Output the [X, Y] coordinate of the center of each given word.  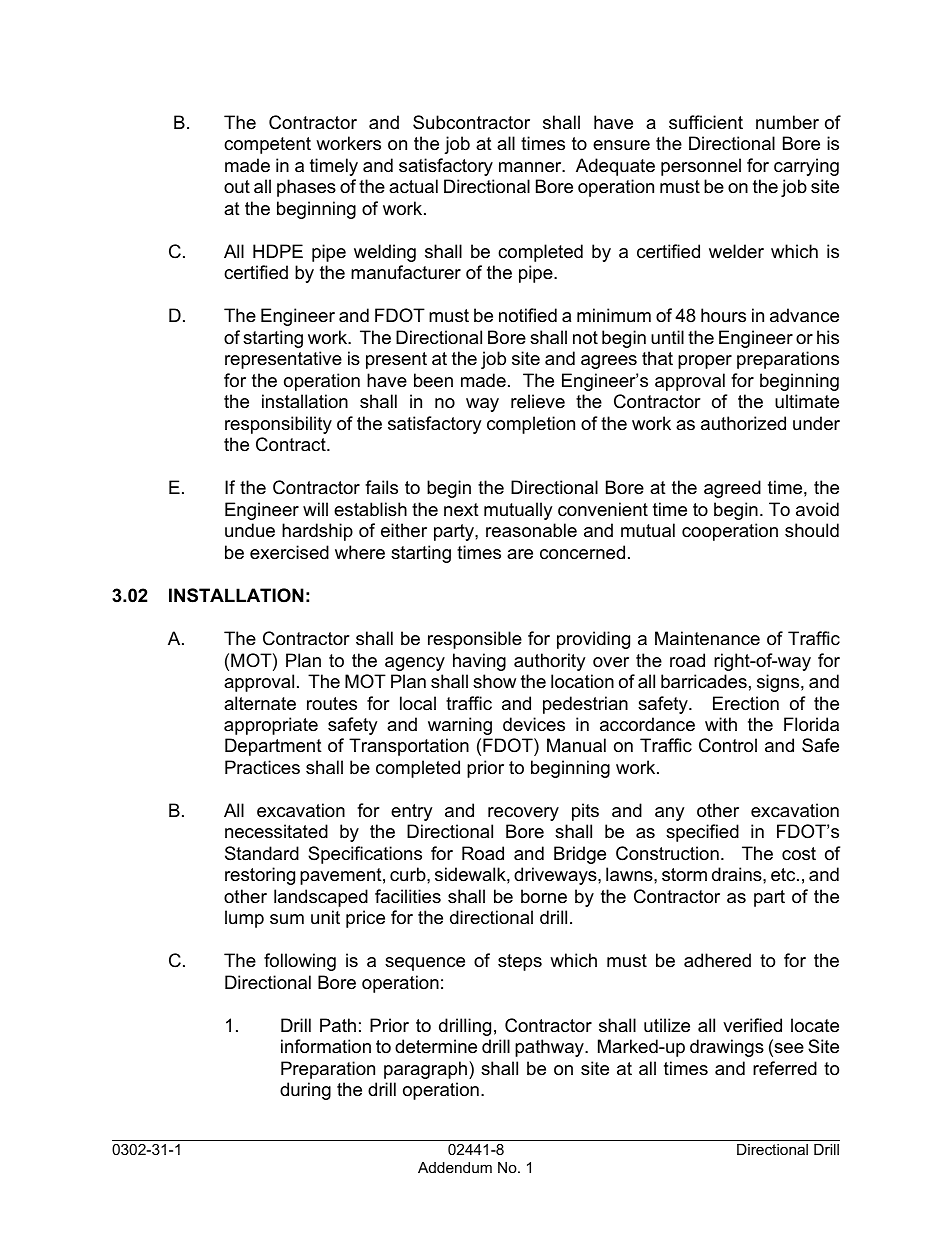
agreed [732, 489]
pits [585, 812]
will [315, 509]
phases [306, 188]
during [305, 1091]
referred [785, 1068]
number [787, 122]
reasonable [531, 530]
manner [531, 167]
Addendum [455, 1167]
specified [702, 833]
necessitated [276, 831]
